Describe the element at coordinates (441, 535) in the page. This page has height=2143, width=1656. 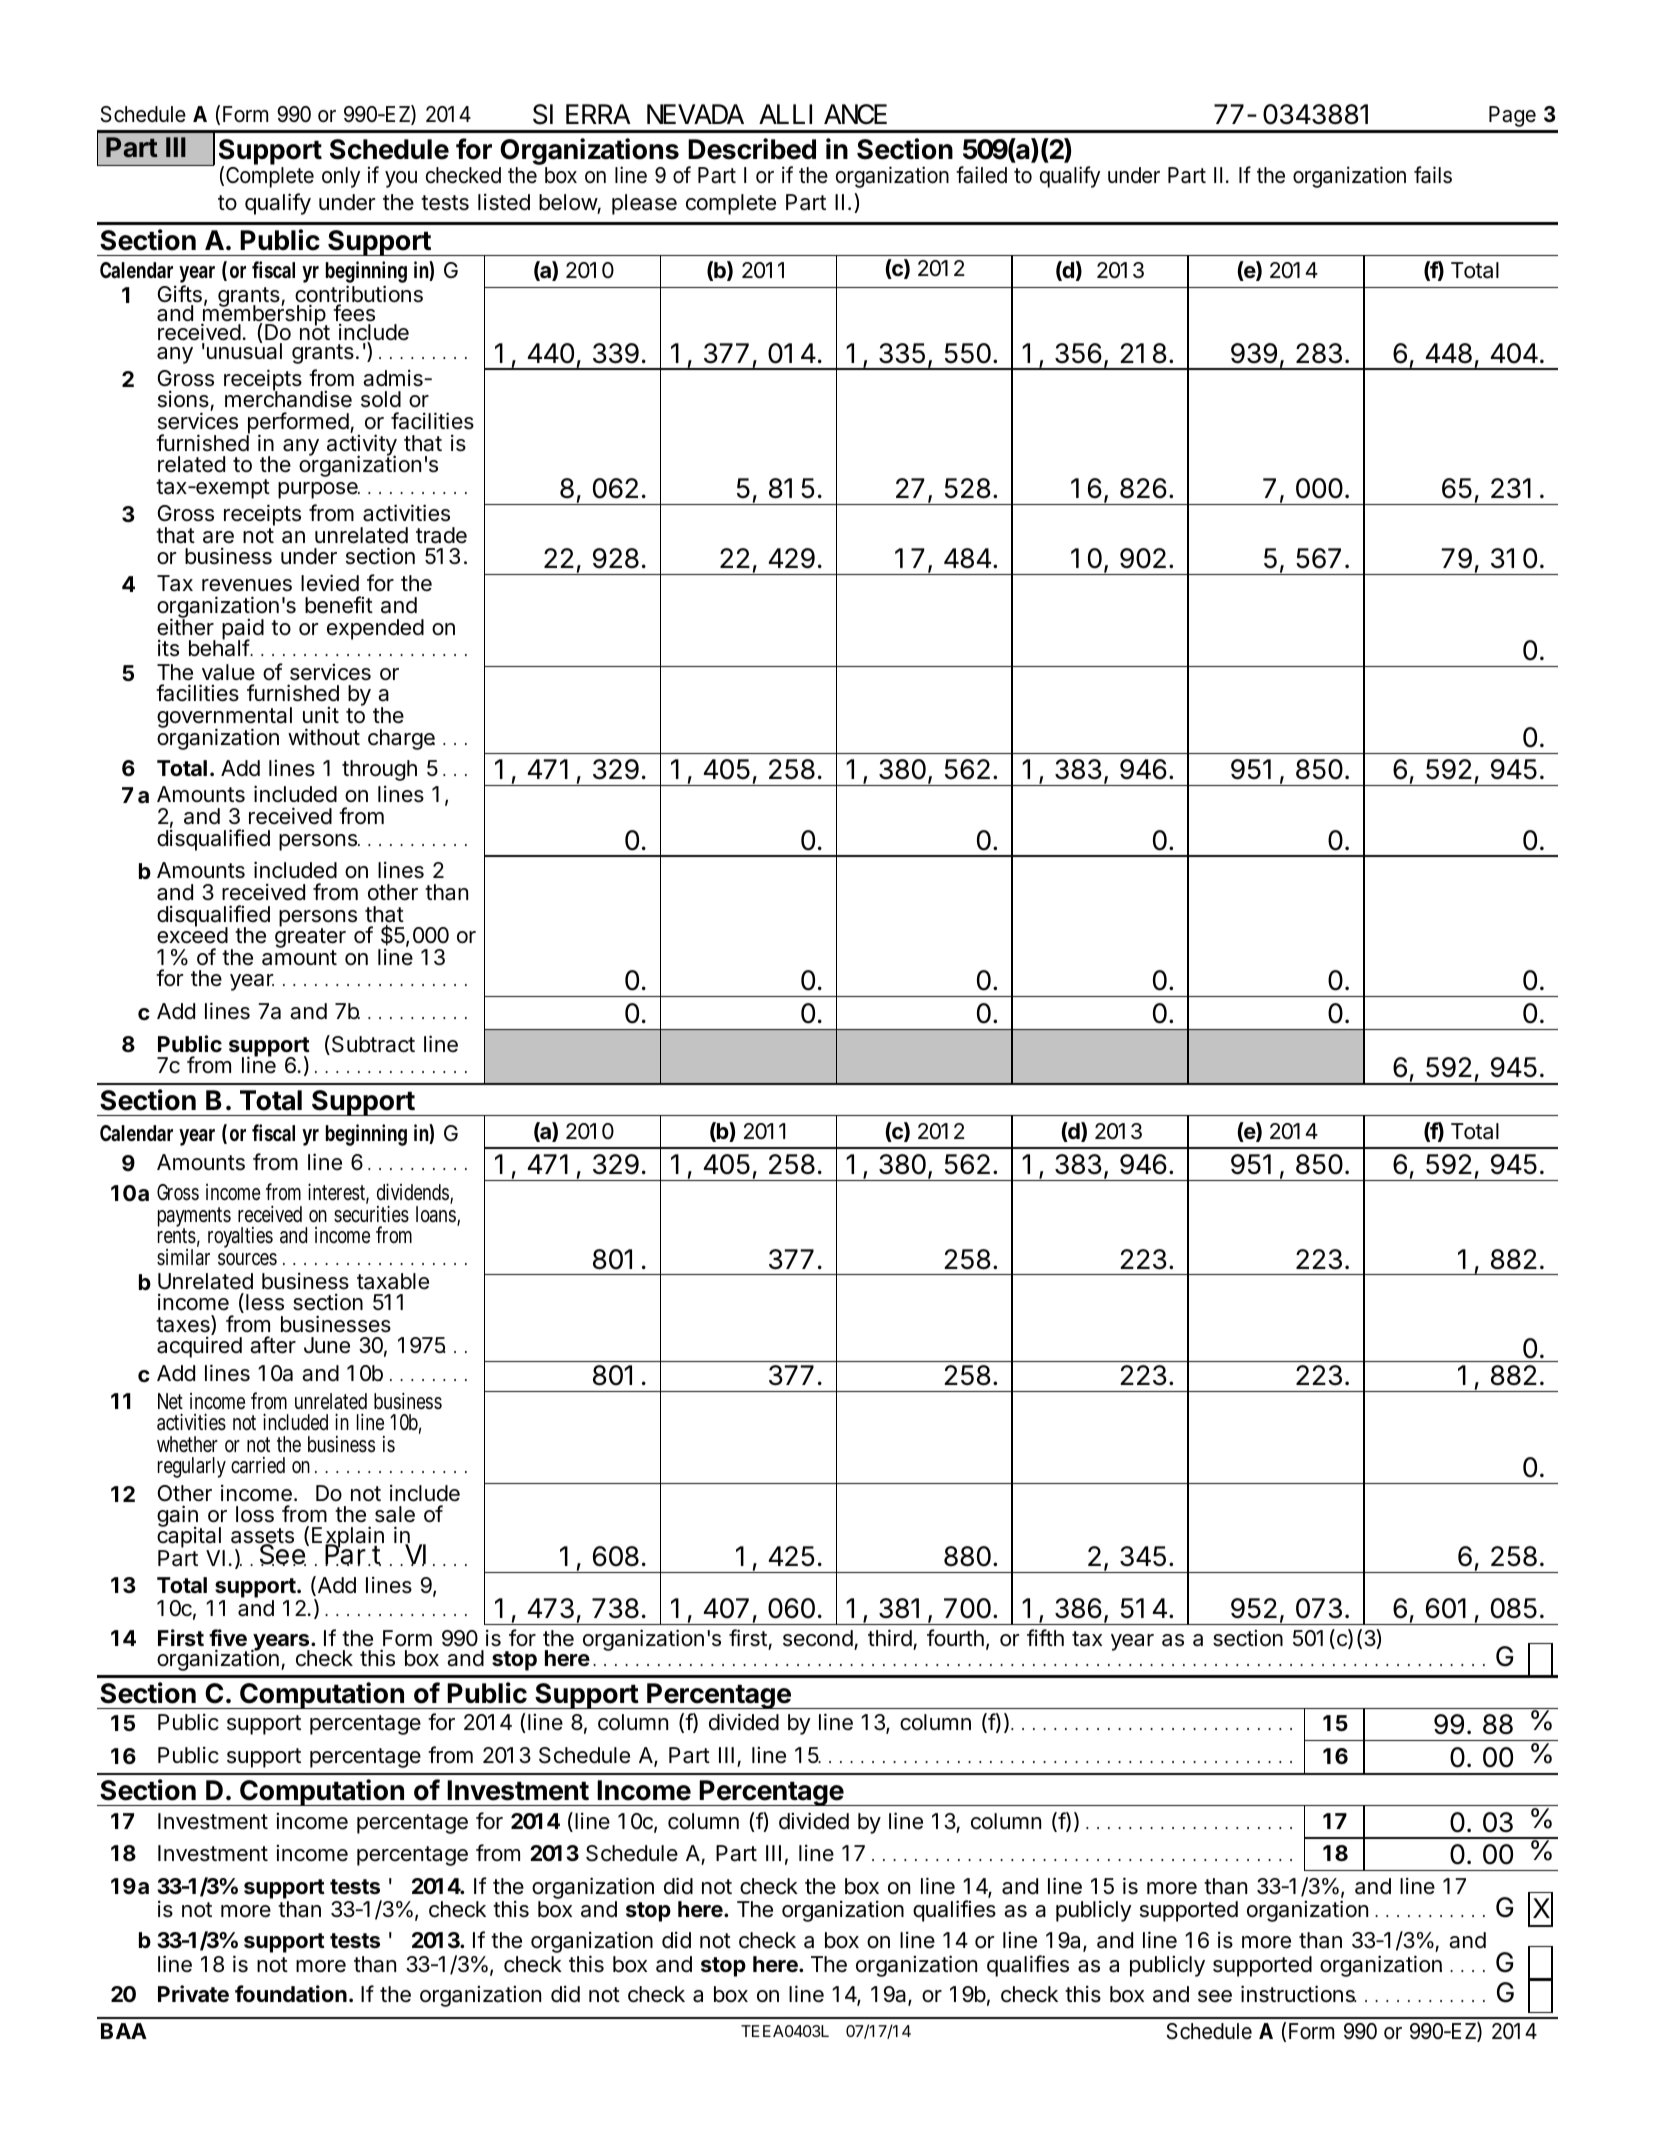
I see `trade` at that location.
